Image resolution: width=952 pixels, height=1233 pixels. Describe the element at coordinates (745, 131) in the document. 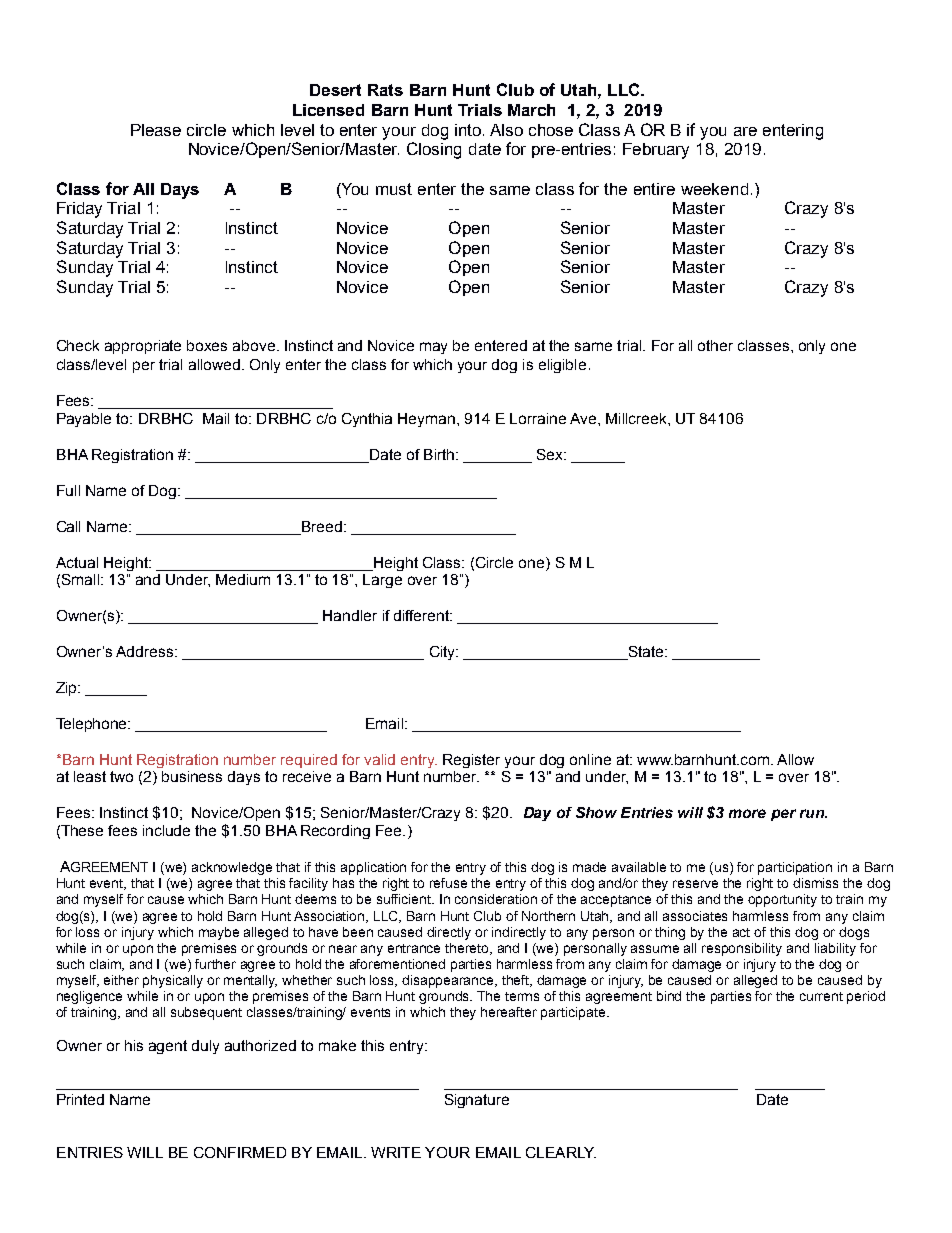

I see `are` at that location.
